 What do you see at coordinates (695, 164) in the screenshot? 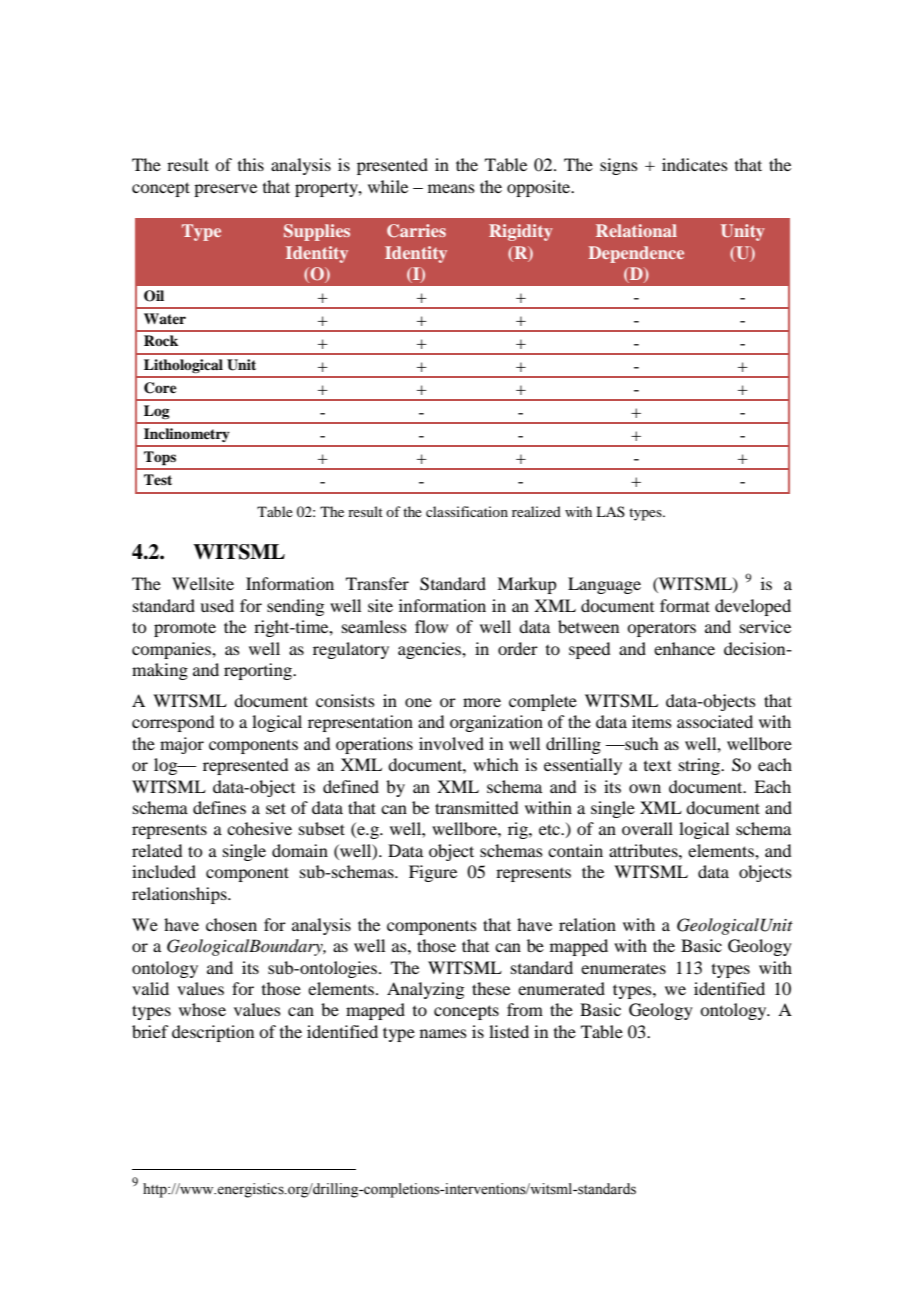
I see `indicates` at bounding box center [695, 164].
